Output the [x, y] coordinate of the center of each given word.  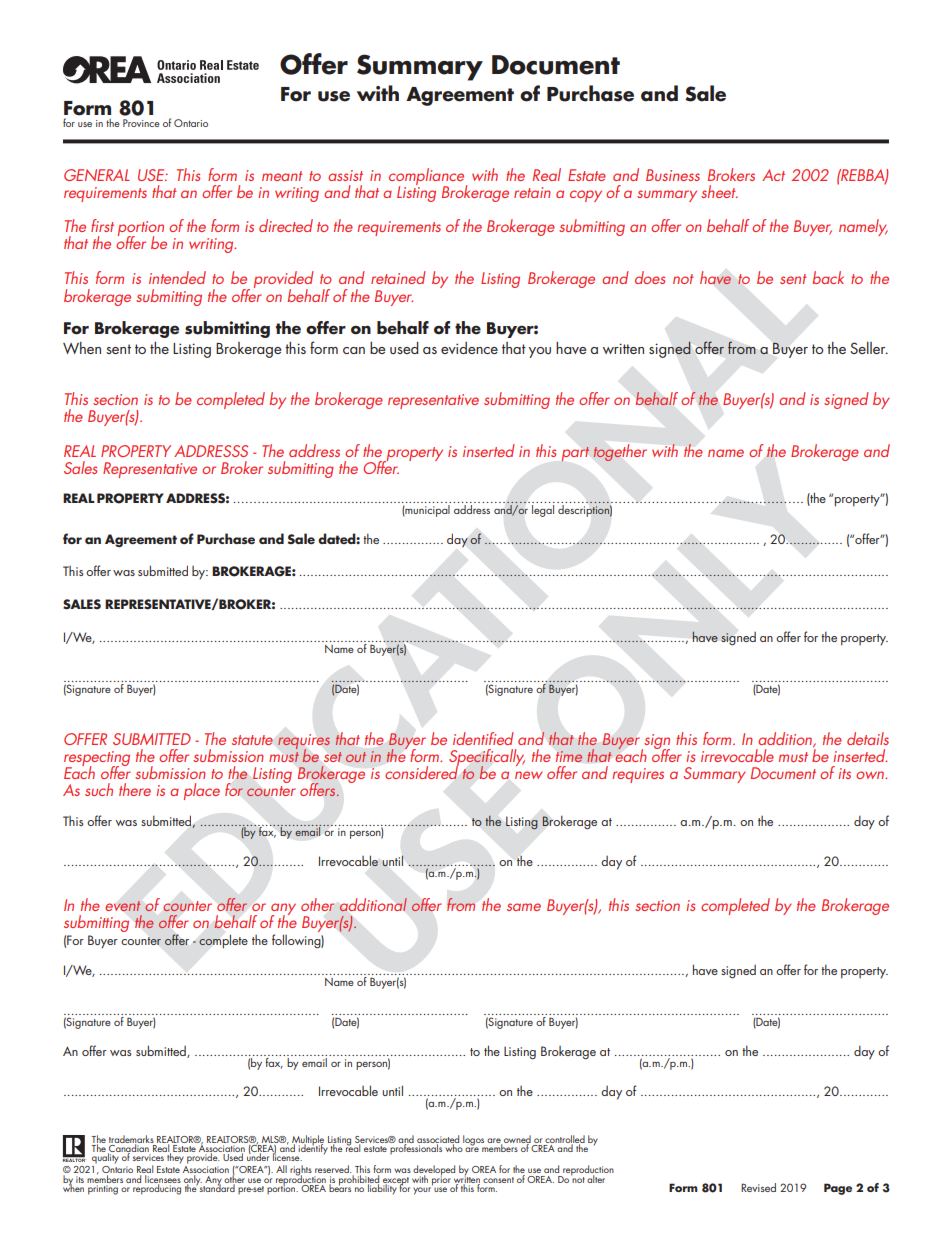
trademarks [131, 1140]
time [569, 756]
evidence [469, 348]
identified [483, 738]
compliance [428, 178]
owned [517, 1140]
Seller [869, 348]
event [123, 906]
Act [773, 175]
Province [141, 123]
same [524, 907]
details [868, 738]
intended [177, 277]
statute [252, 740]
